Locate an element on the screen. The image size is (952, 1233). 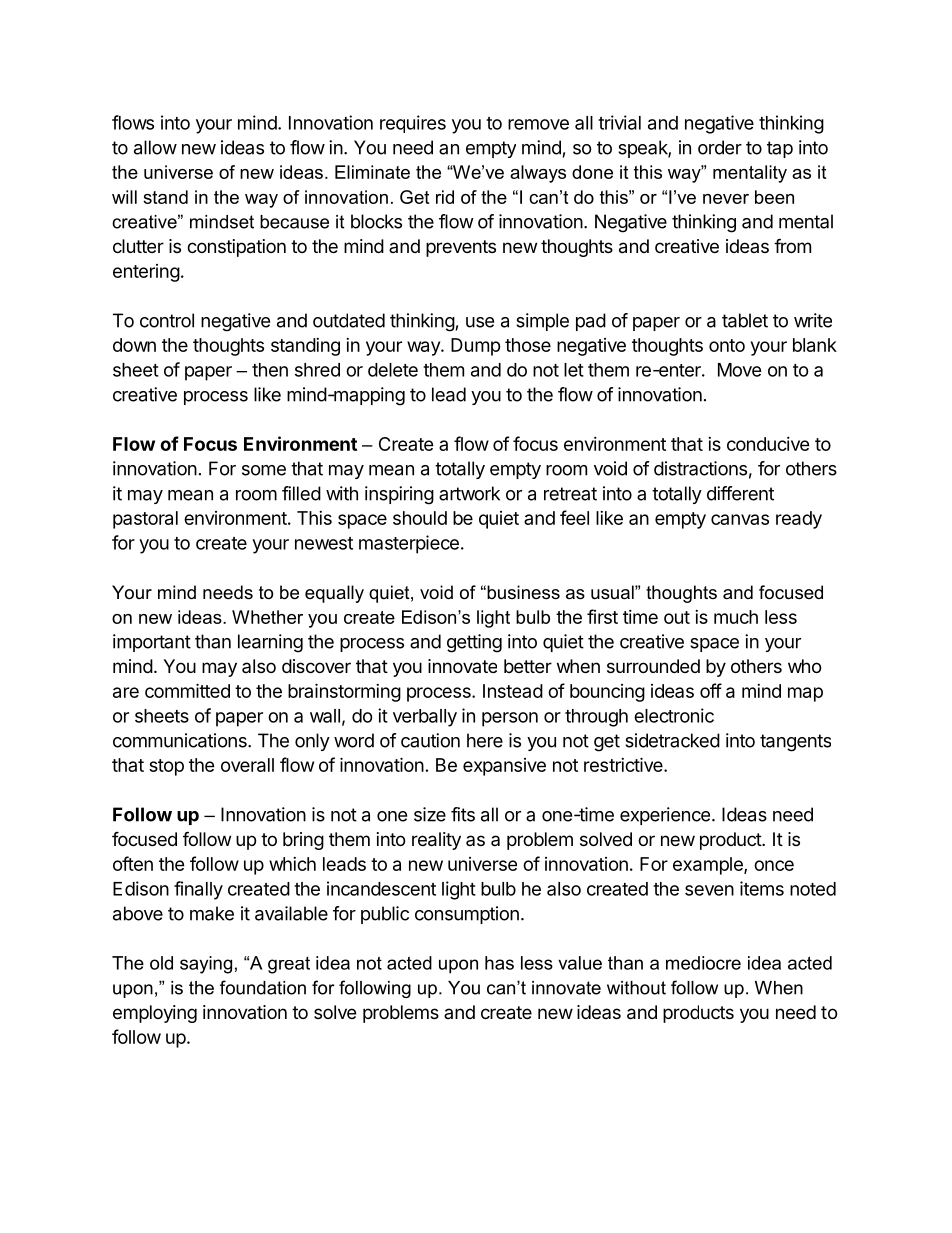
person is located at coordinates (510, 719).
